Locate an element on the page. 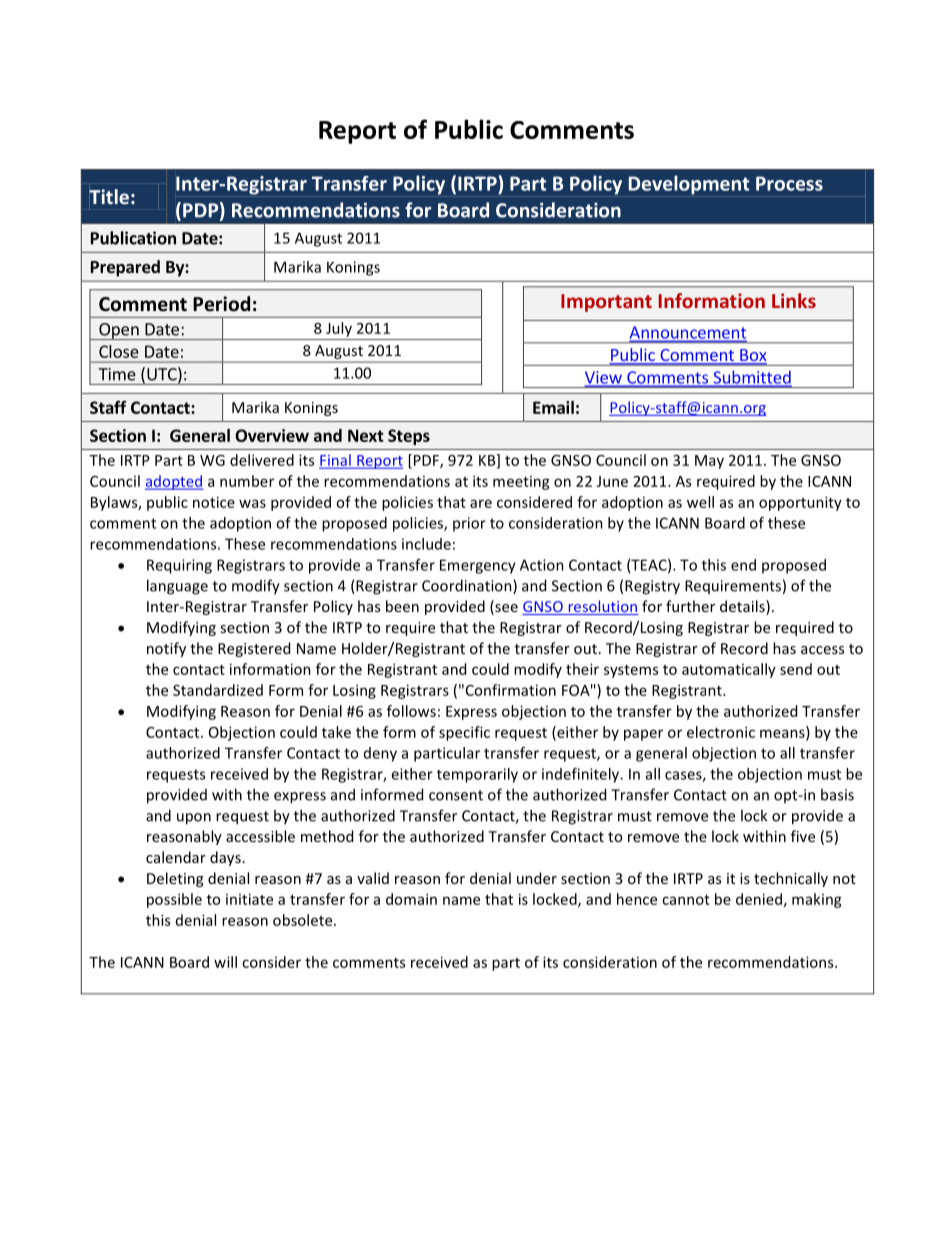 This page has height=1233, width=952. will is located at coordinates (225, 962).
